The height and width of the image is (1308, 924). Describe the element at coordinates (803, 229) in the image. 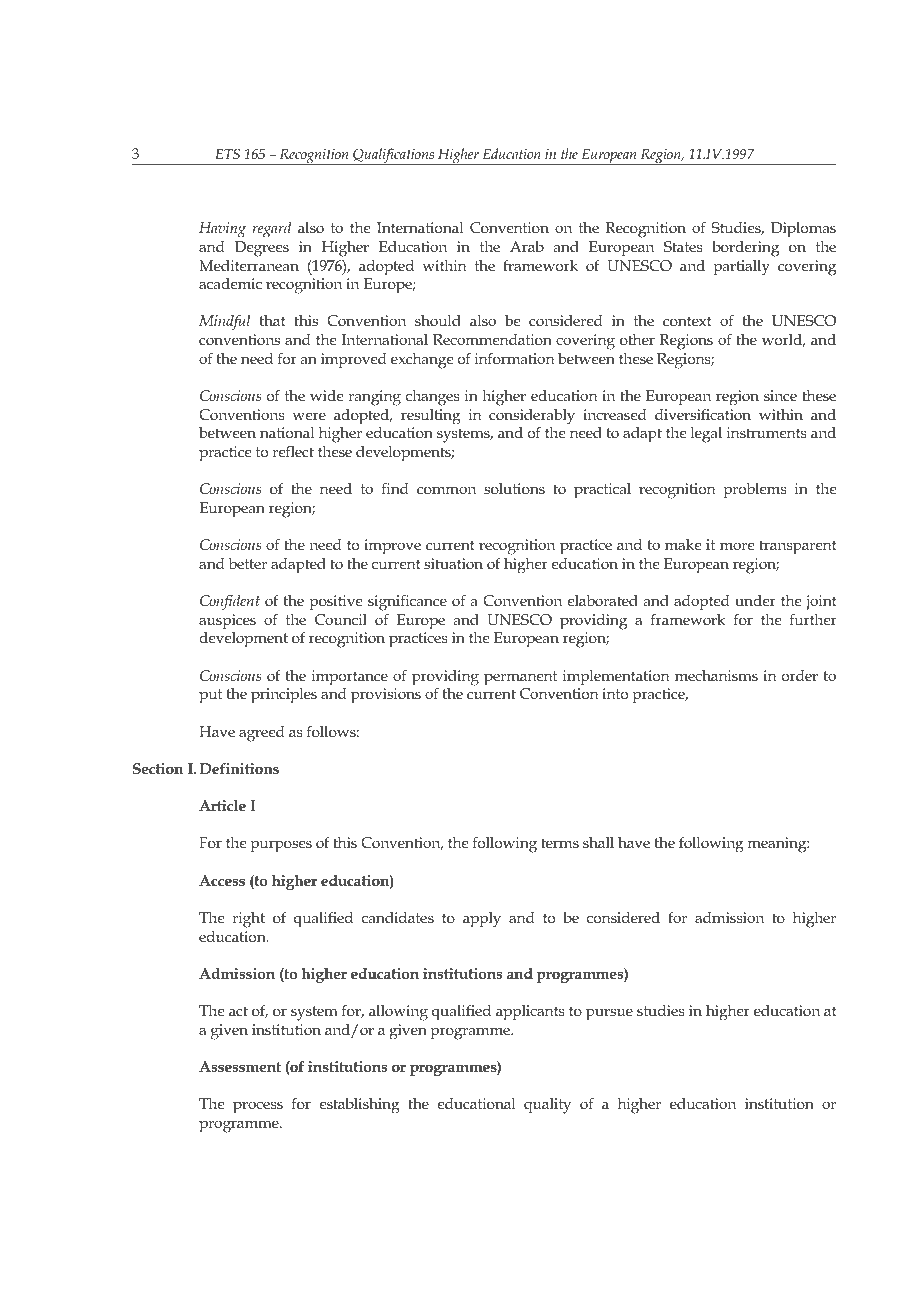

I see `Diplomas` at that location.
